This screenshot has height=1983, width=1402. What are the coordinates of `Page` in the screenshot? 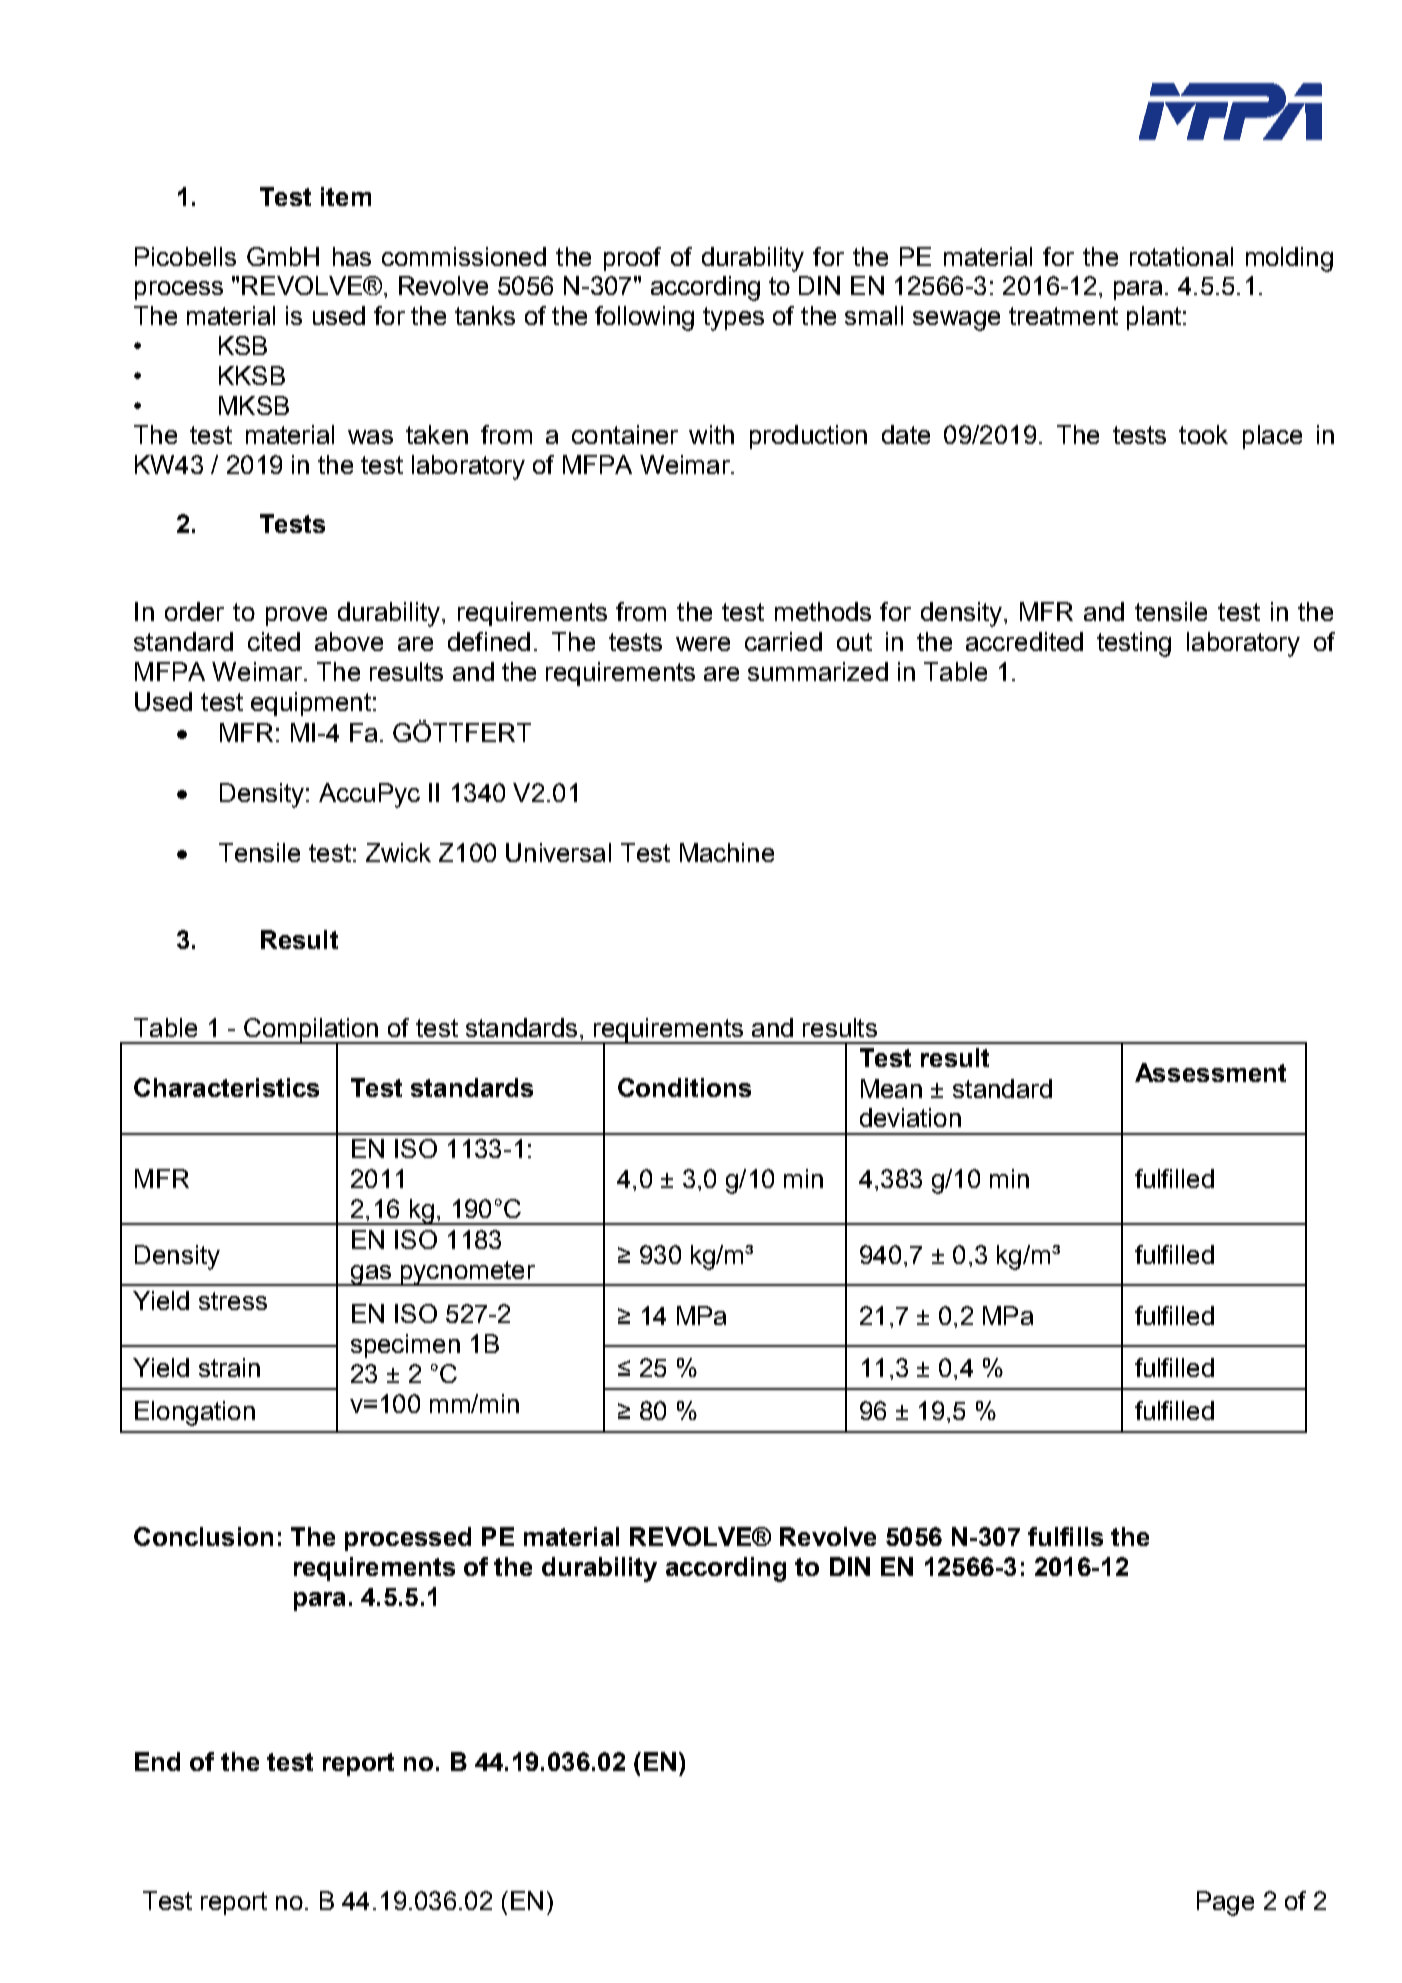 It's located at (1225, 1903).
